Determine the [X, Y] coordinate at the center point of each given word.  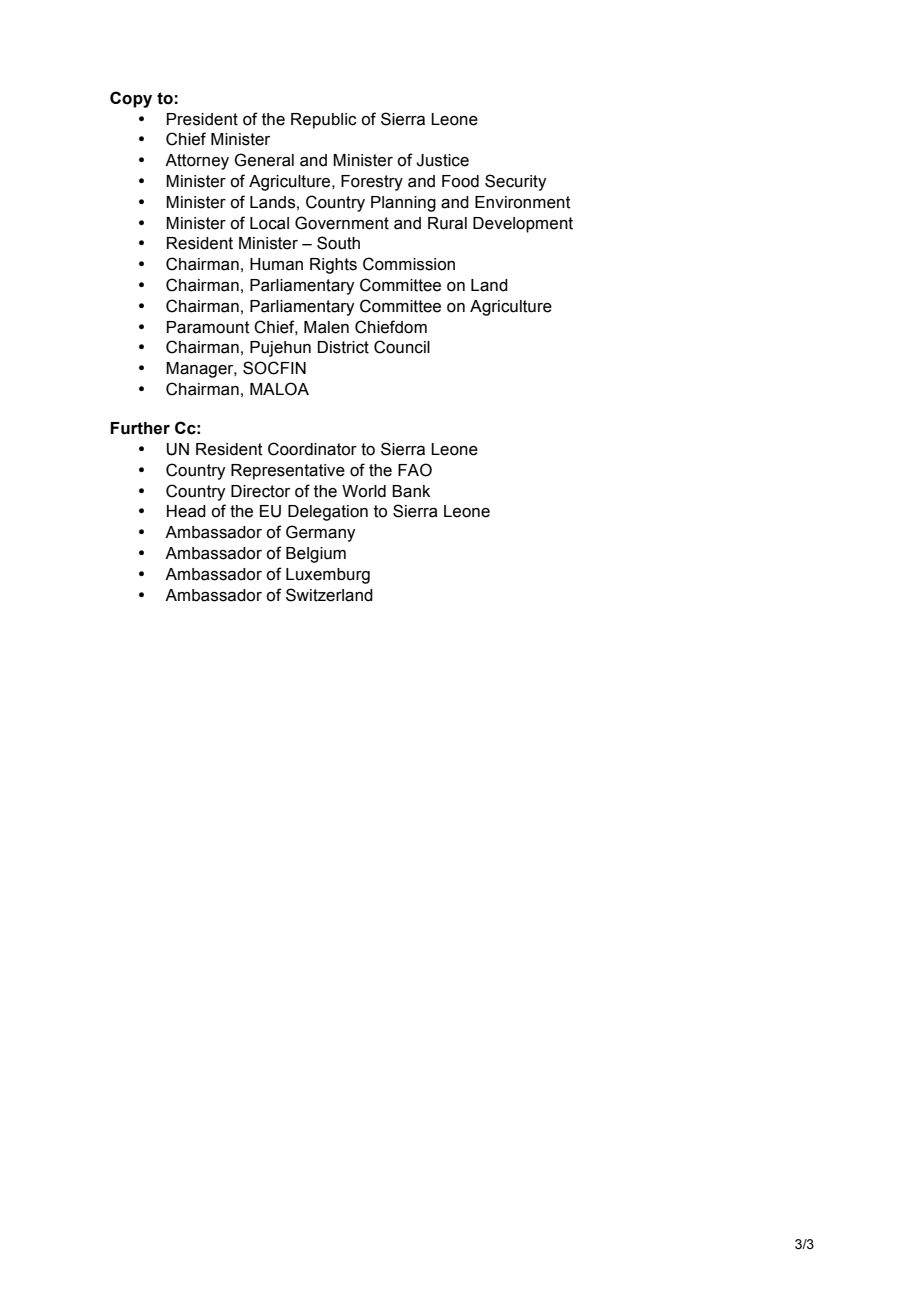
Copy [131, 99]
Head [186, 511]
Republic [324, 121]
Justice [442, 160]
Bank [411, 491]
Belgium [316, 555]
